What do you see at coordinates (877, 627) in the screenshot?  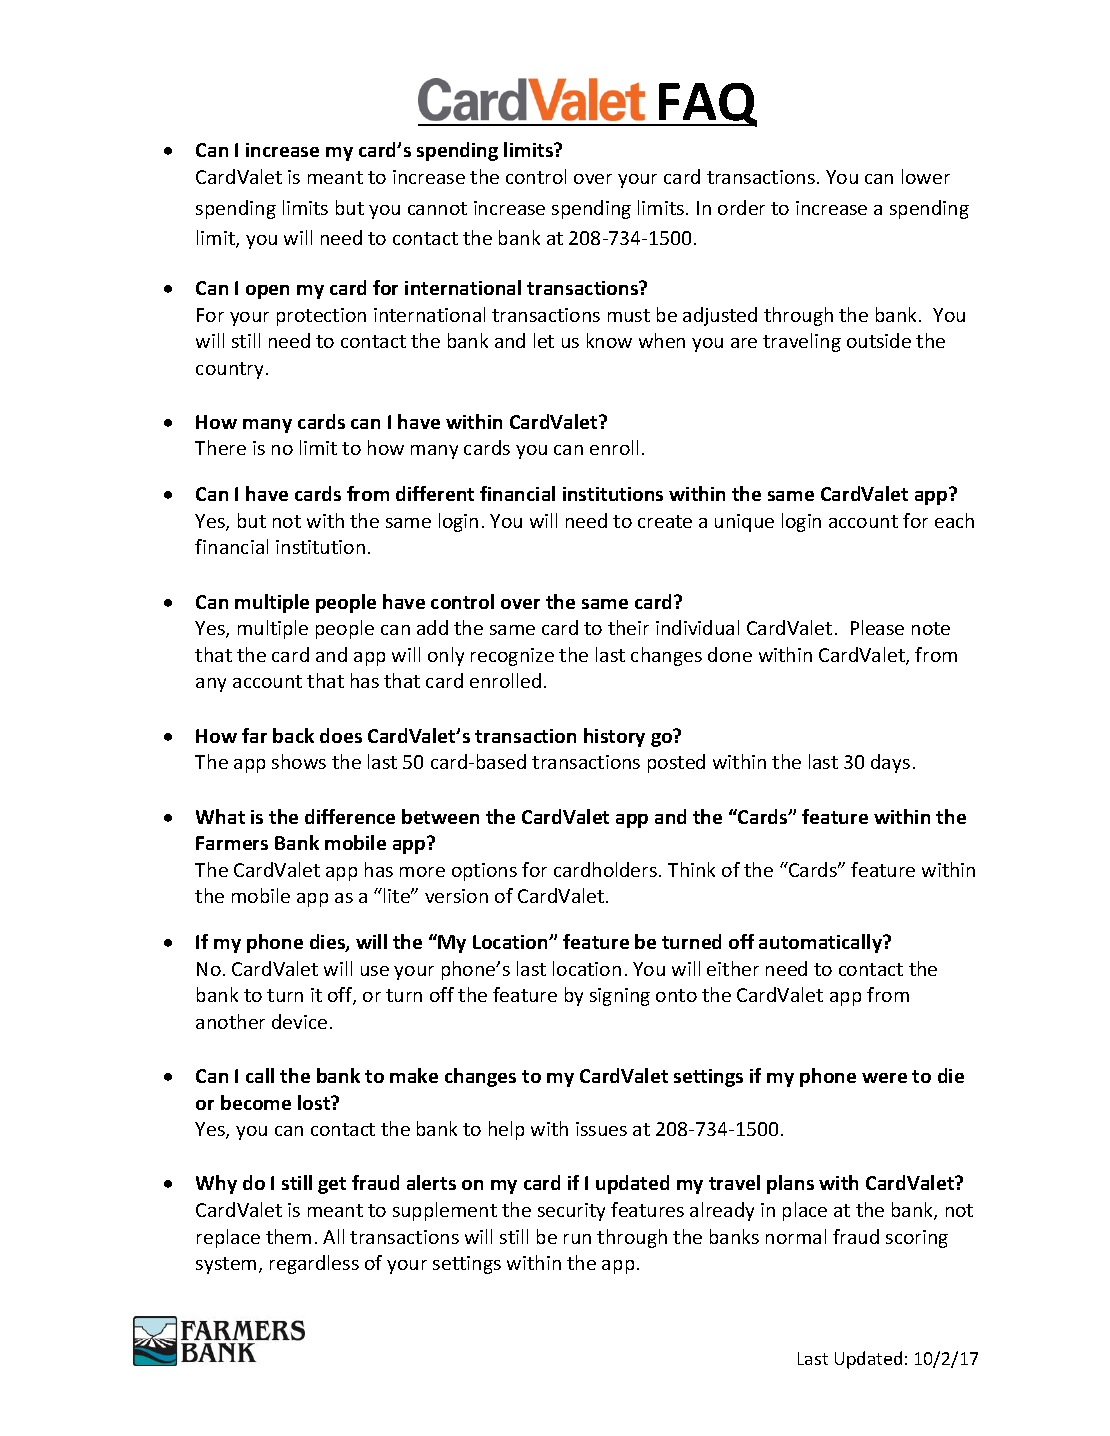 I see `Please` at bounding box center [877, 627].
